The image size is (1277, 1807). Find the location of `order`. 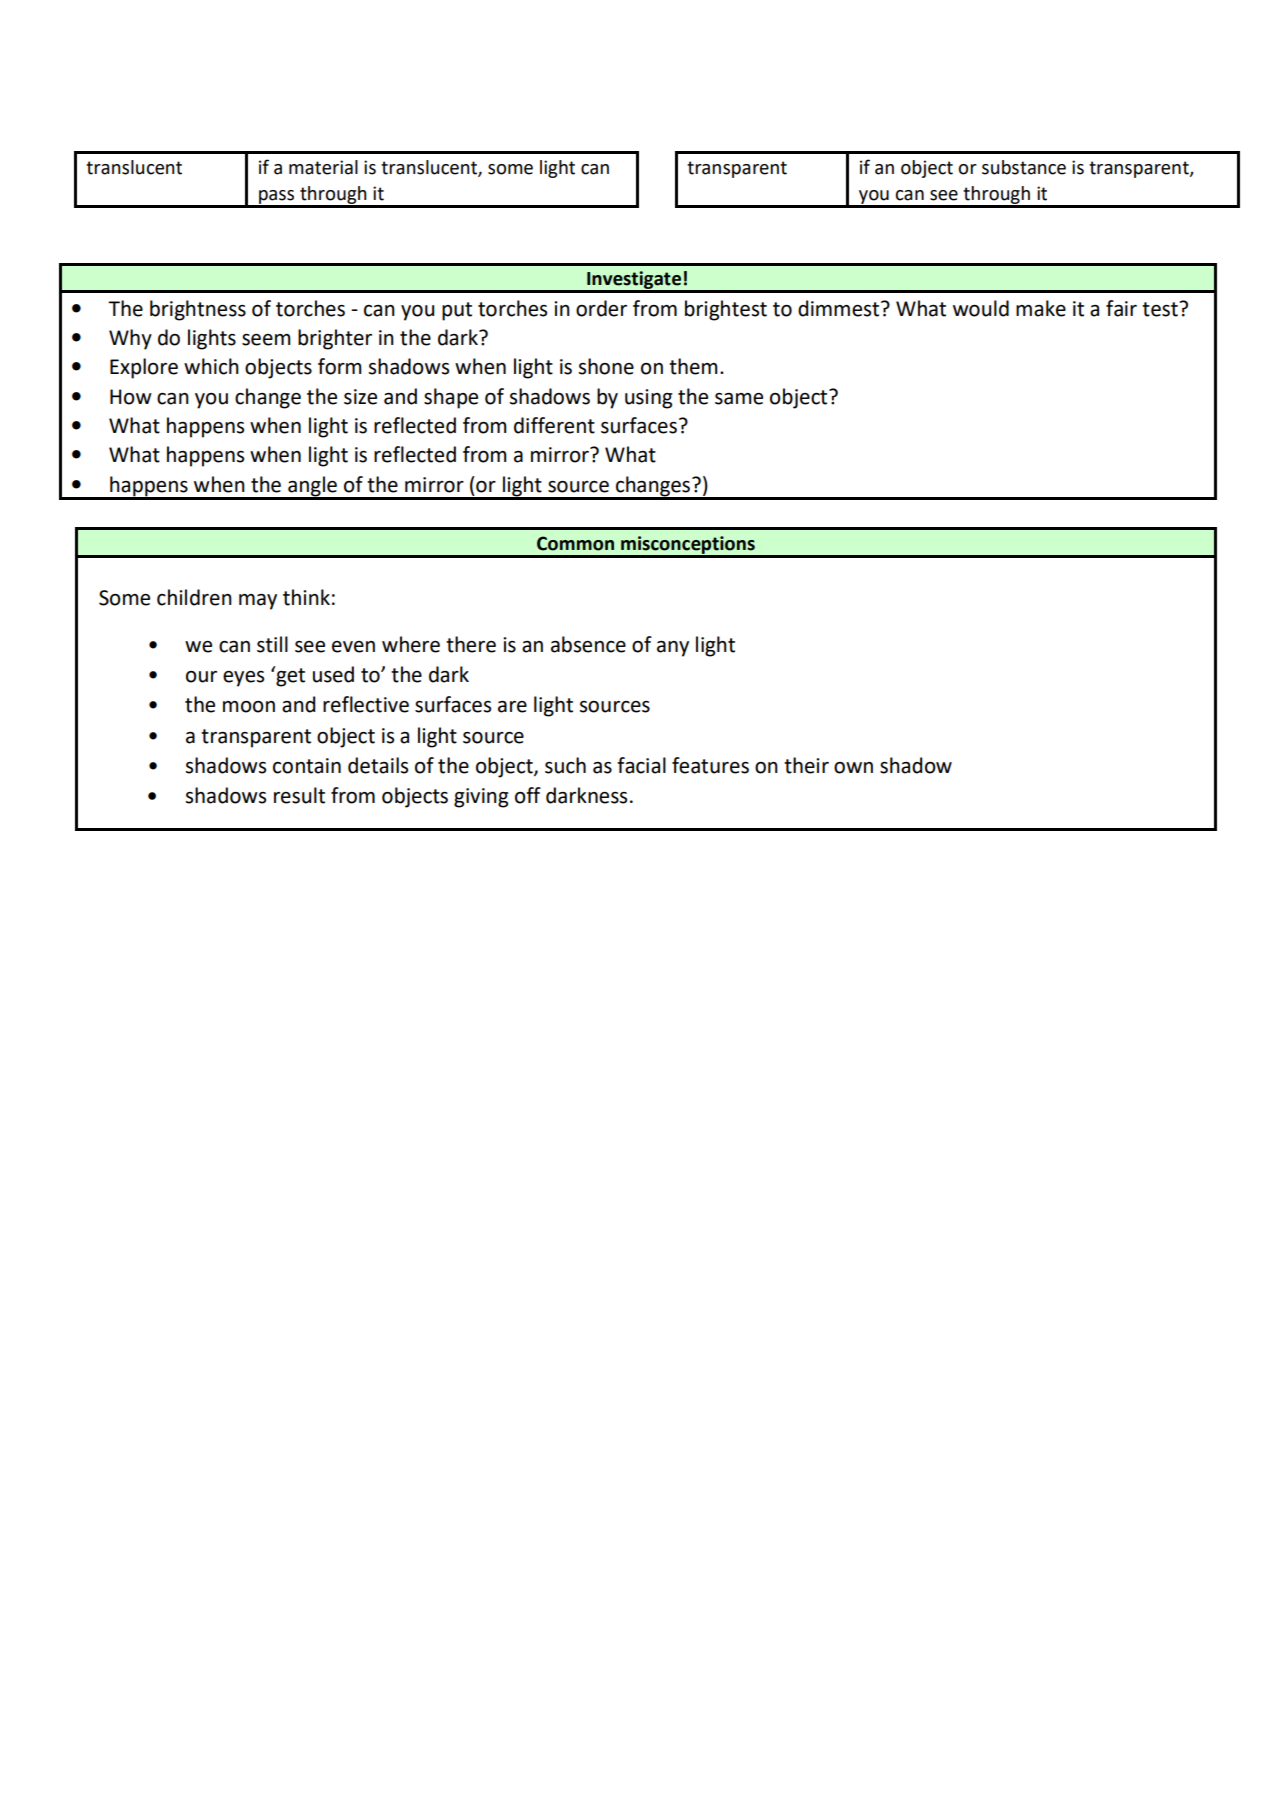

order is located at coordinates (601, 308).
